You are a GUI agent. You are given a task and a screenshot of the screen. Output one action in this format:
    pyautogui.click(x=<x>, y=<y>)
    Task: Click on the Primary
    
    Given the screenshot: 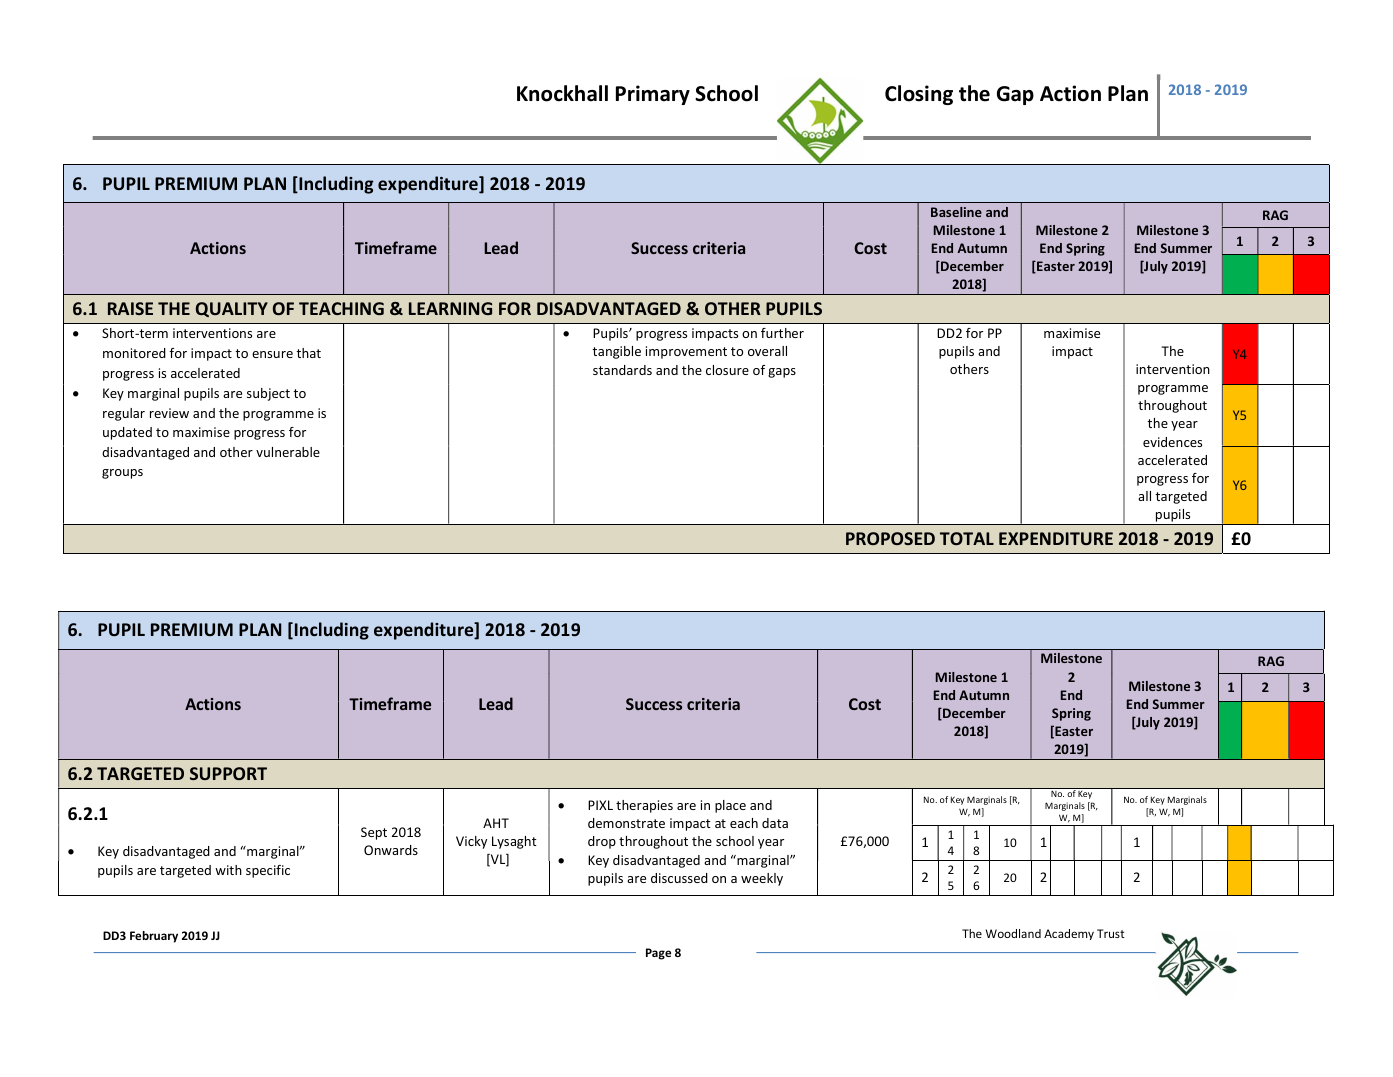 What is the action you would take?
    pyautogui.click(x=653, y=95)
